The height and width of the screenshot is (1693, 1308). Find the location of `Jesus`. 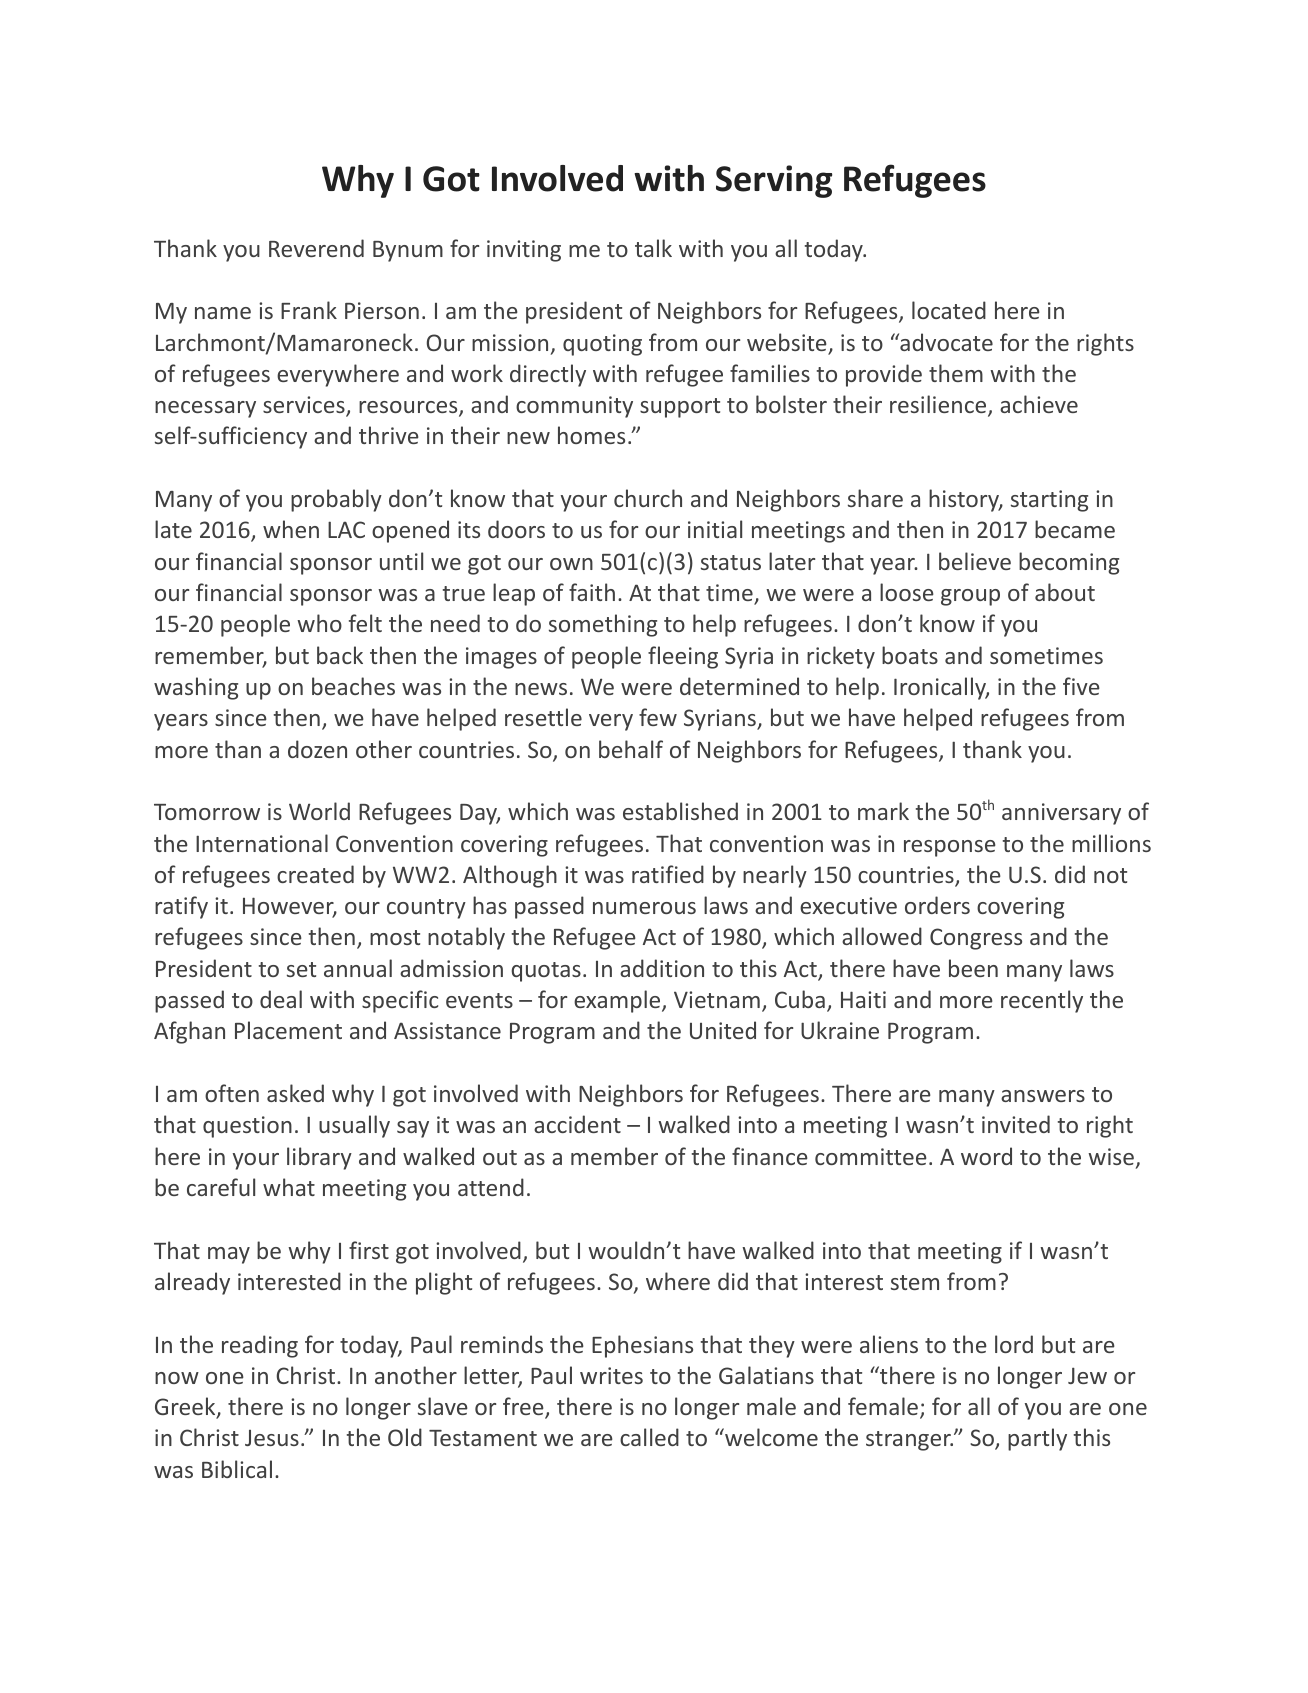

Jesus is located at coordinates (272, 1438).
